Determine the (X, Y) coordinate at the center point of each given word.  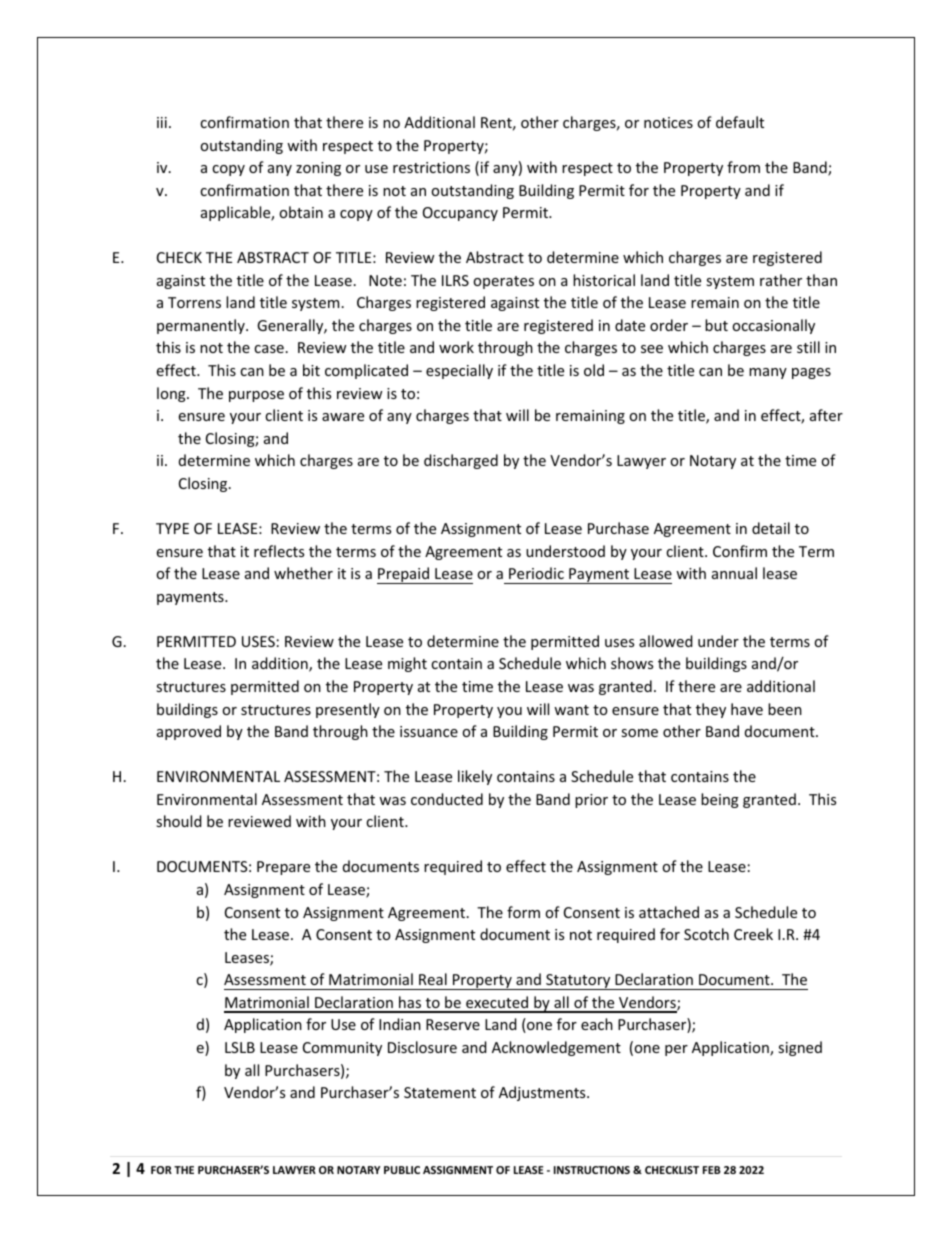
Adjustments (543, 1093)
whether (303, 573)
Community (342, 1049)
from (743, 167)
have (747, 709)
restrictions (431, 167)
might (407, 664)
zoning (318, 169)
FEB (712, 1170)
